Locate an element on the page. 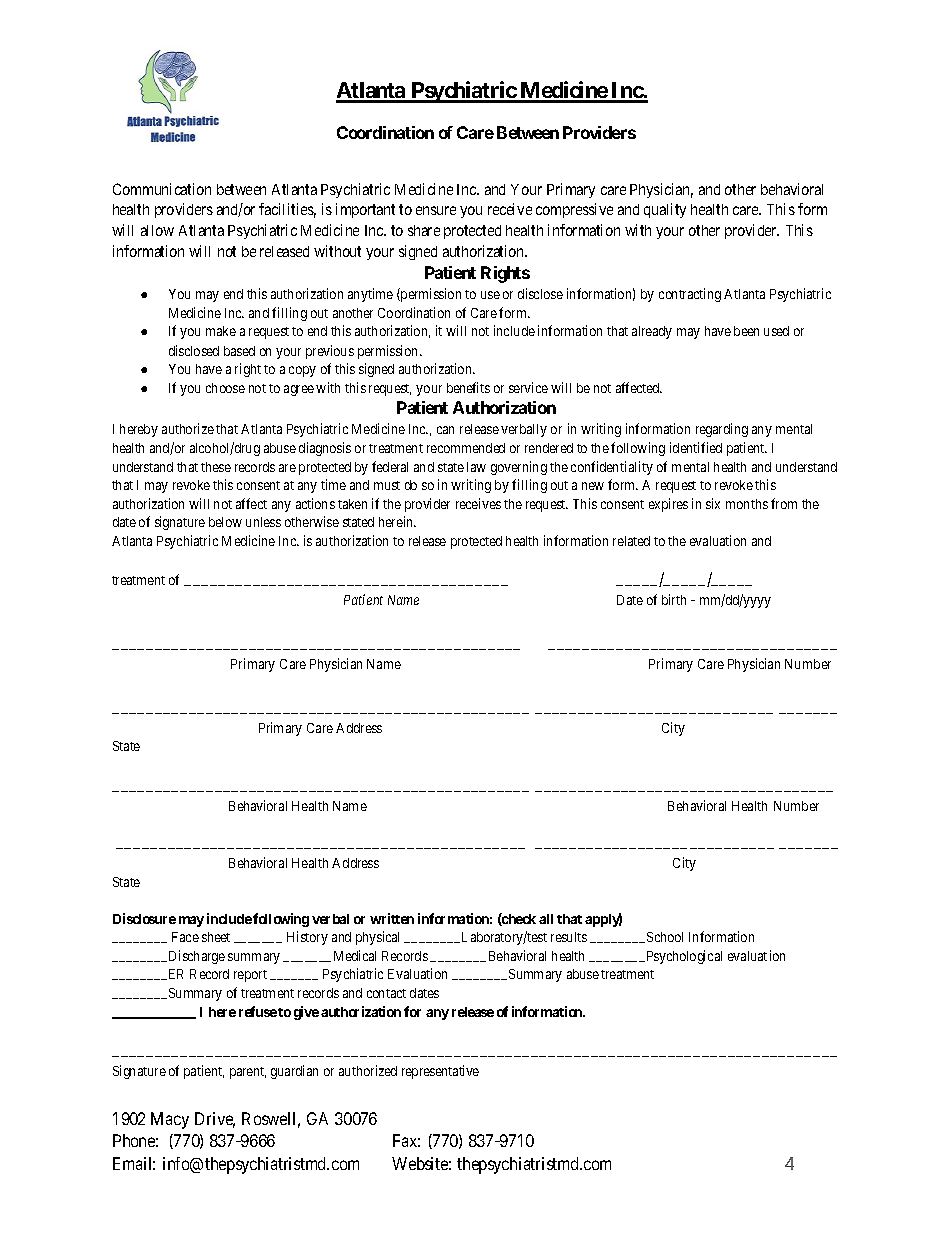 Image resolution: width=952 pixels, height=1233 pixels. parent is located at coordinates (248, 1073).
